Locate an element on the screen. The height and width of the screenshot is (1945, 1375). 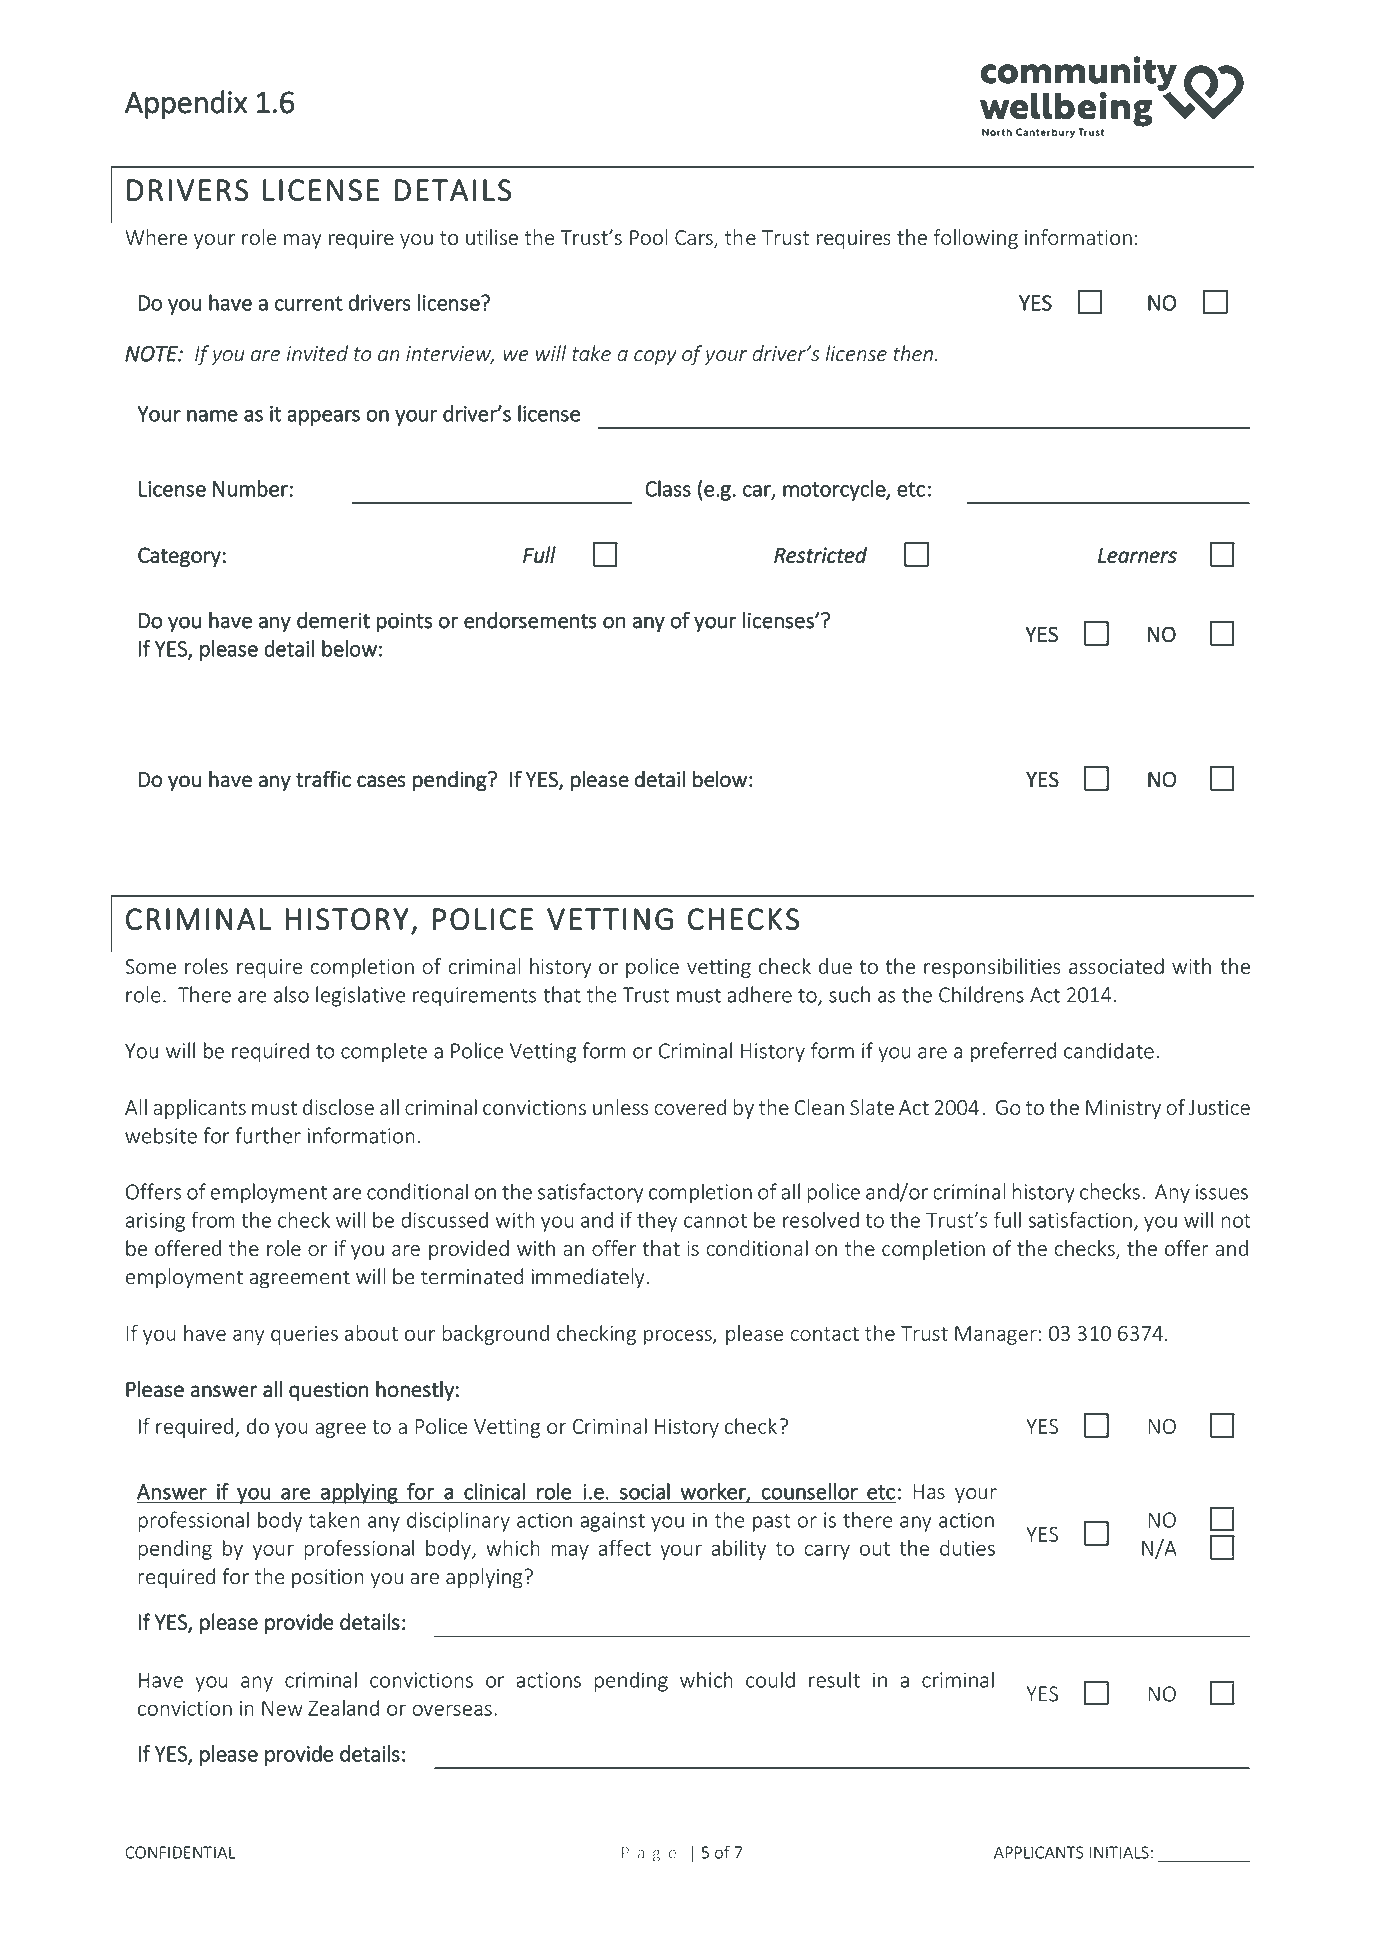
Learners is located at coordinates (1137, 555).
